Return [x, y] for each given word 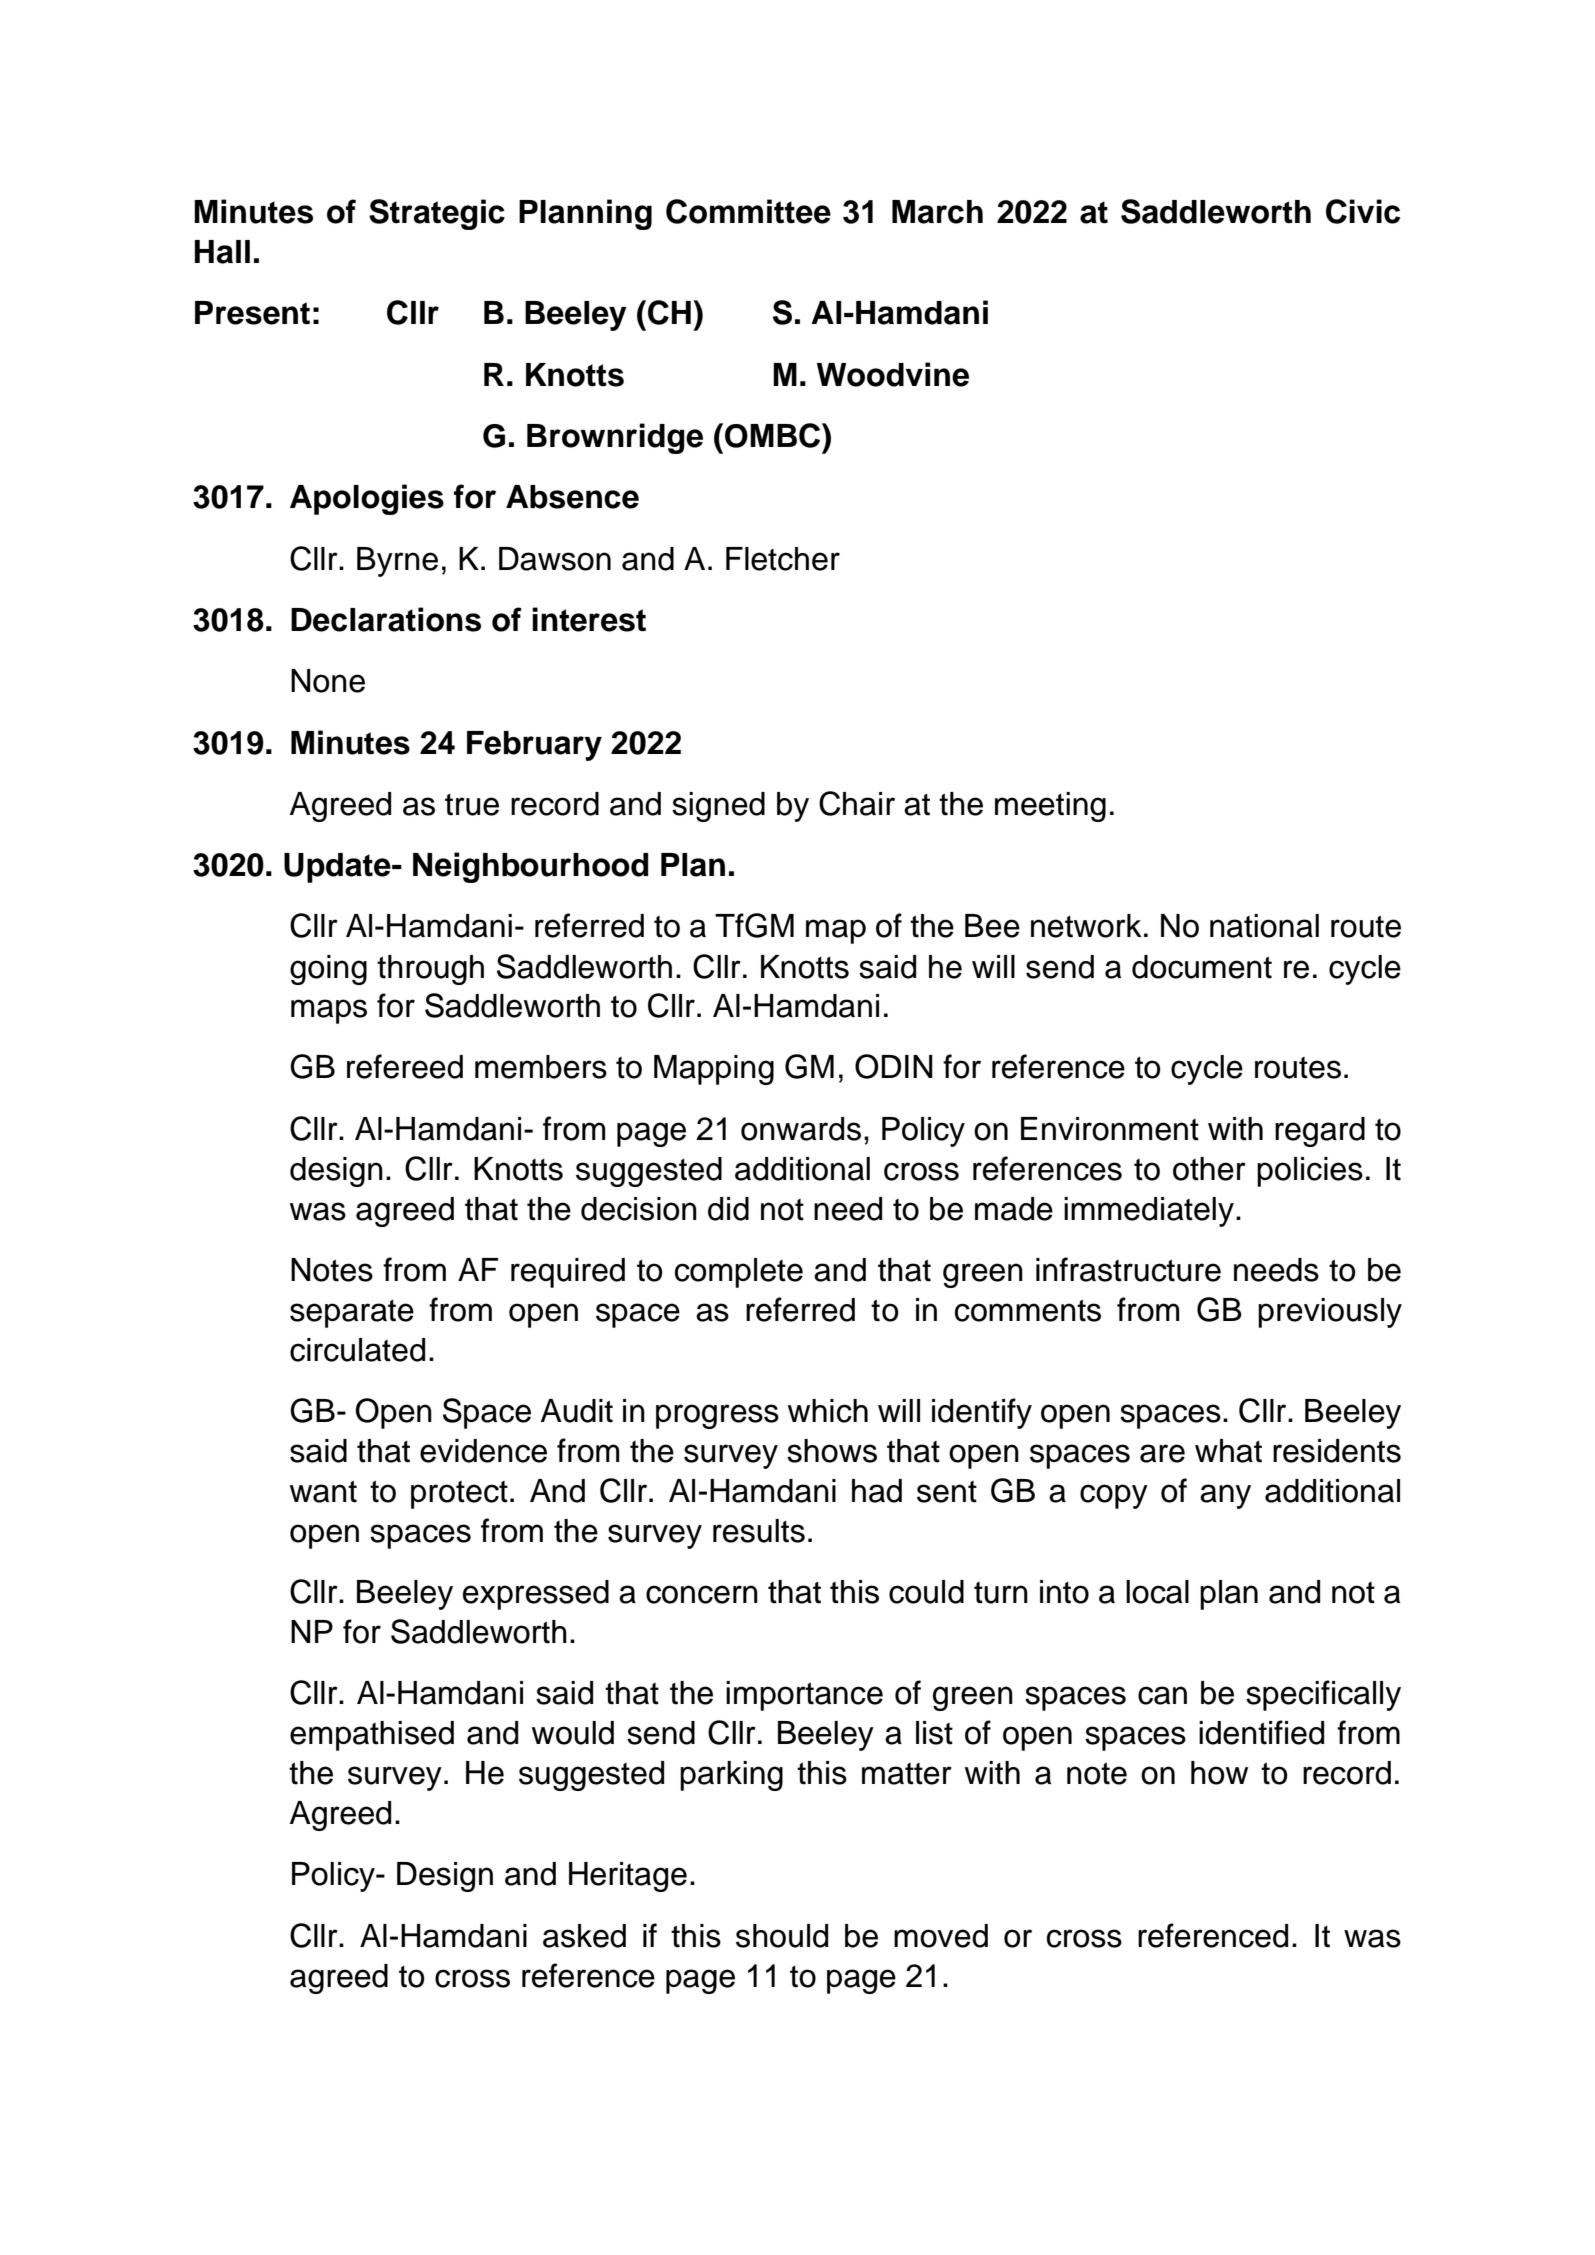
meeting [1050, 807]
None [328, 681]
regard [1320, 1132]
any [1225, 1496]
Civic [1363, 211]
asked [584, 1936]
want [323, 1491]
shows [832, 1451]
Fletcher [783, 559]
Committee [748, 211]
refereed [405, 1066]
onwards [801, 1129]
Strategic [437, 214]
